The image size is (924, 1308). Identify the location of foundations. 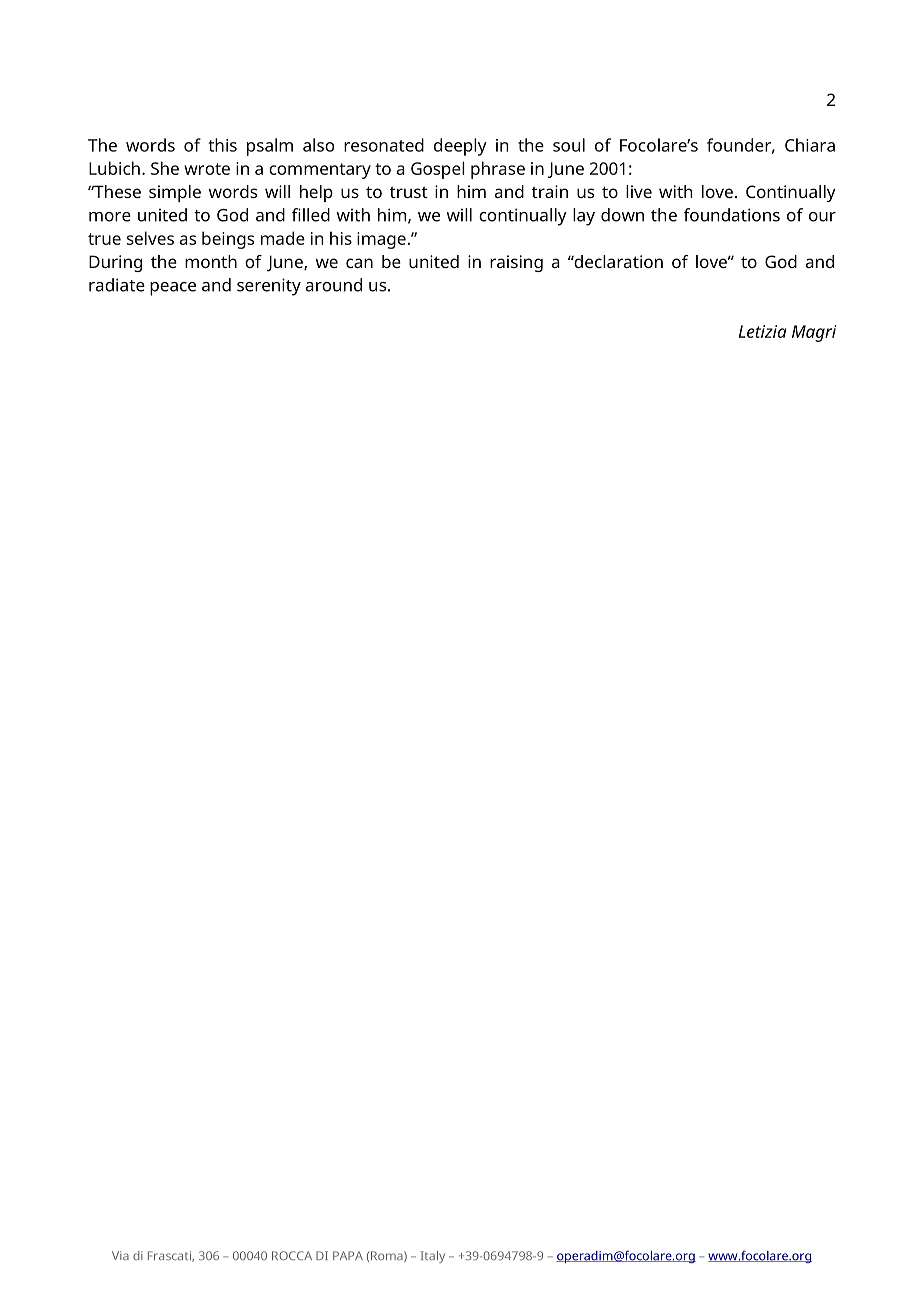
(732, 215).
